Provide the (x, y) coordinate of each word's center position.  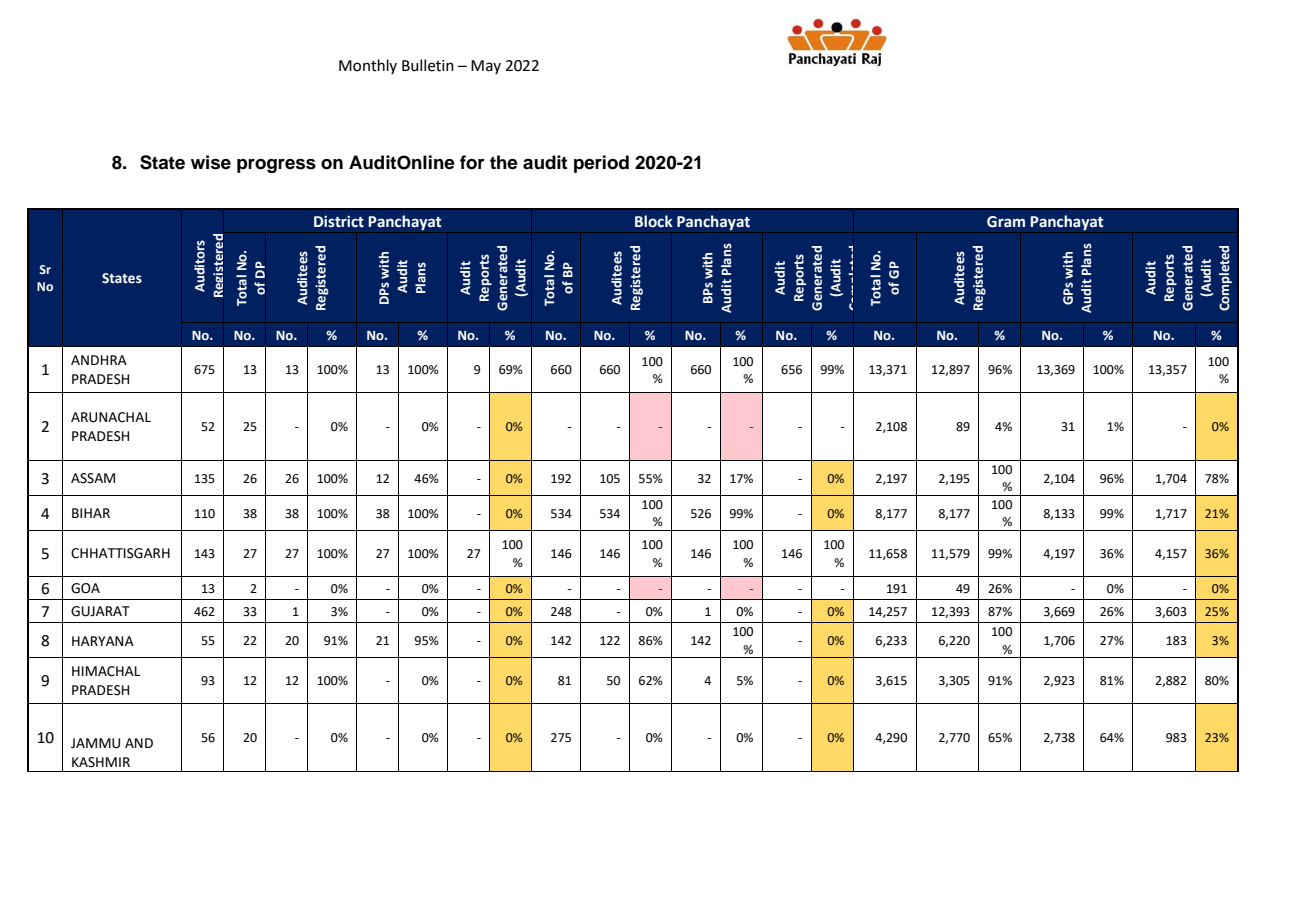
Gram (1006, 222)
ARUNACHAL (111, 417)
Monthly (368, 66)
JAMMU (95, 743)
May (486, 67)
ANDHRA (99, 360)
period (601, 164)
